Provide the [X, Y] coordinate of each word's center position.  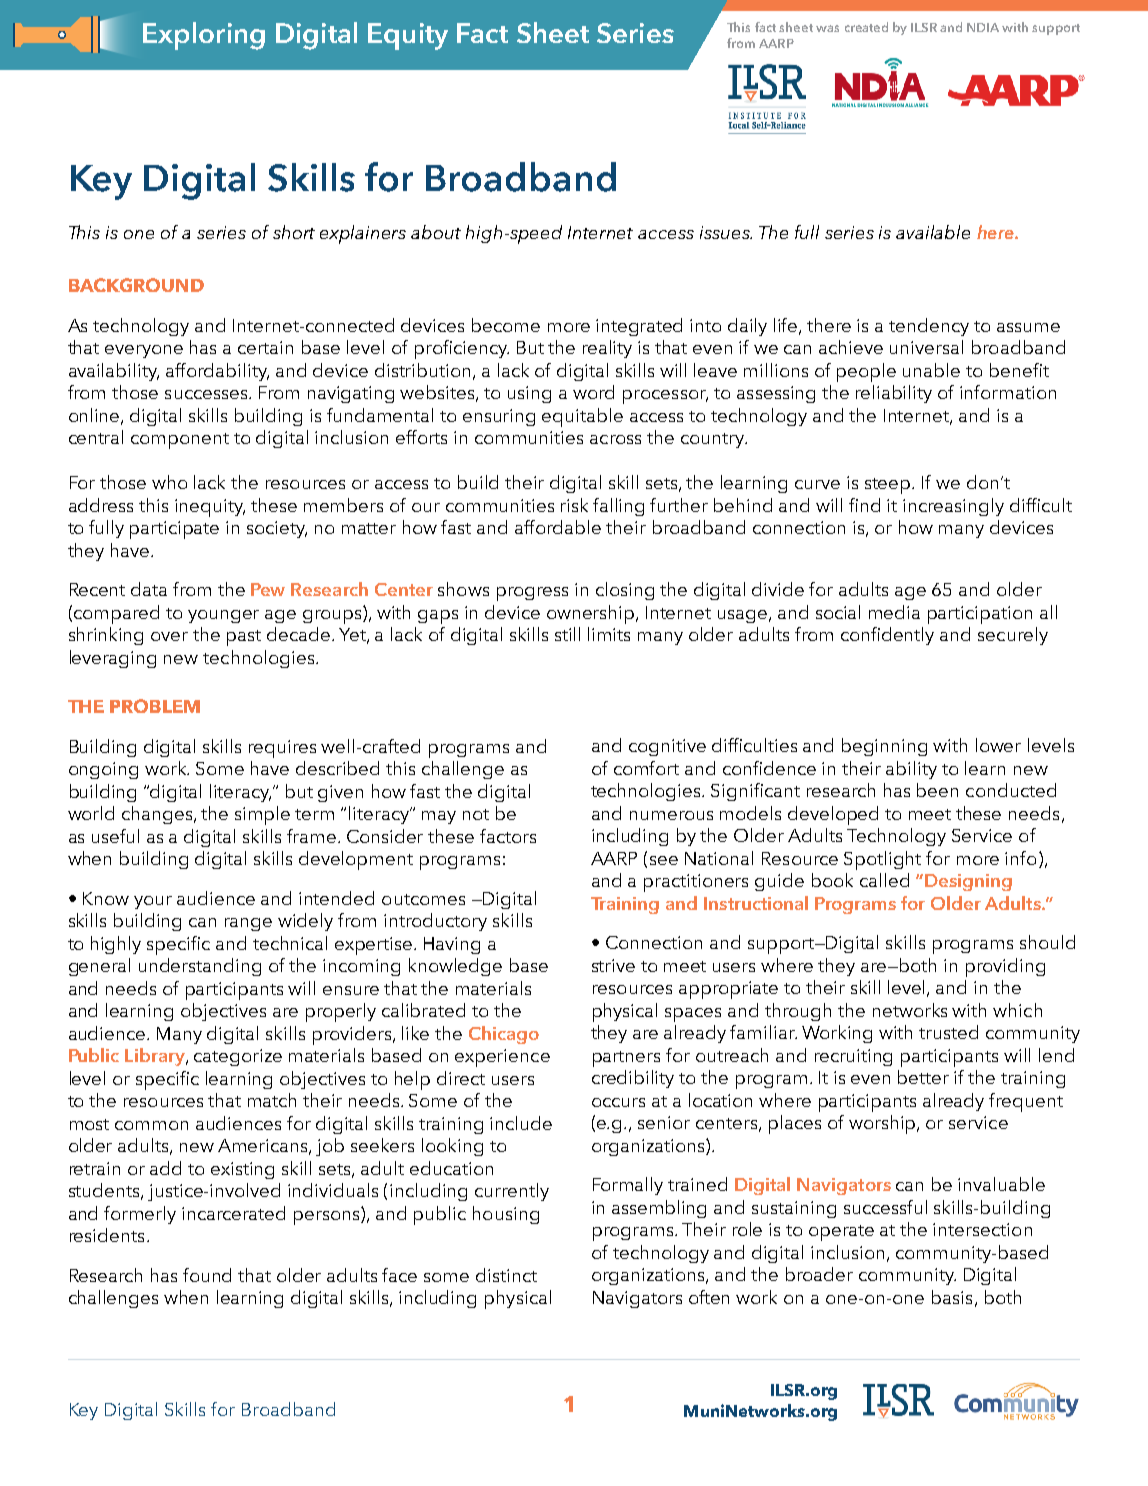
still [567, 634]
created [866, 27]
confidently [887, 636]
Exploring [204, 36]
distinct [506, 1275]
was [827, 28]
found [207, 1275]
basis [952, 1297]
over [169, 636]
